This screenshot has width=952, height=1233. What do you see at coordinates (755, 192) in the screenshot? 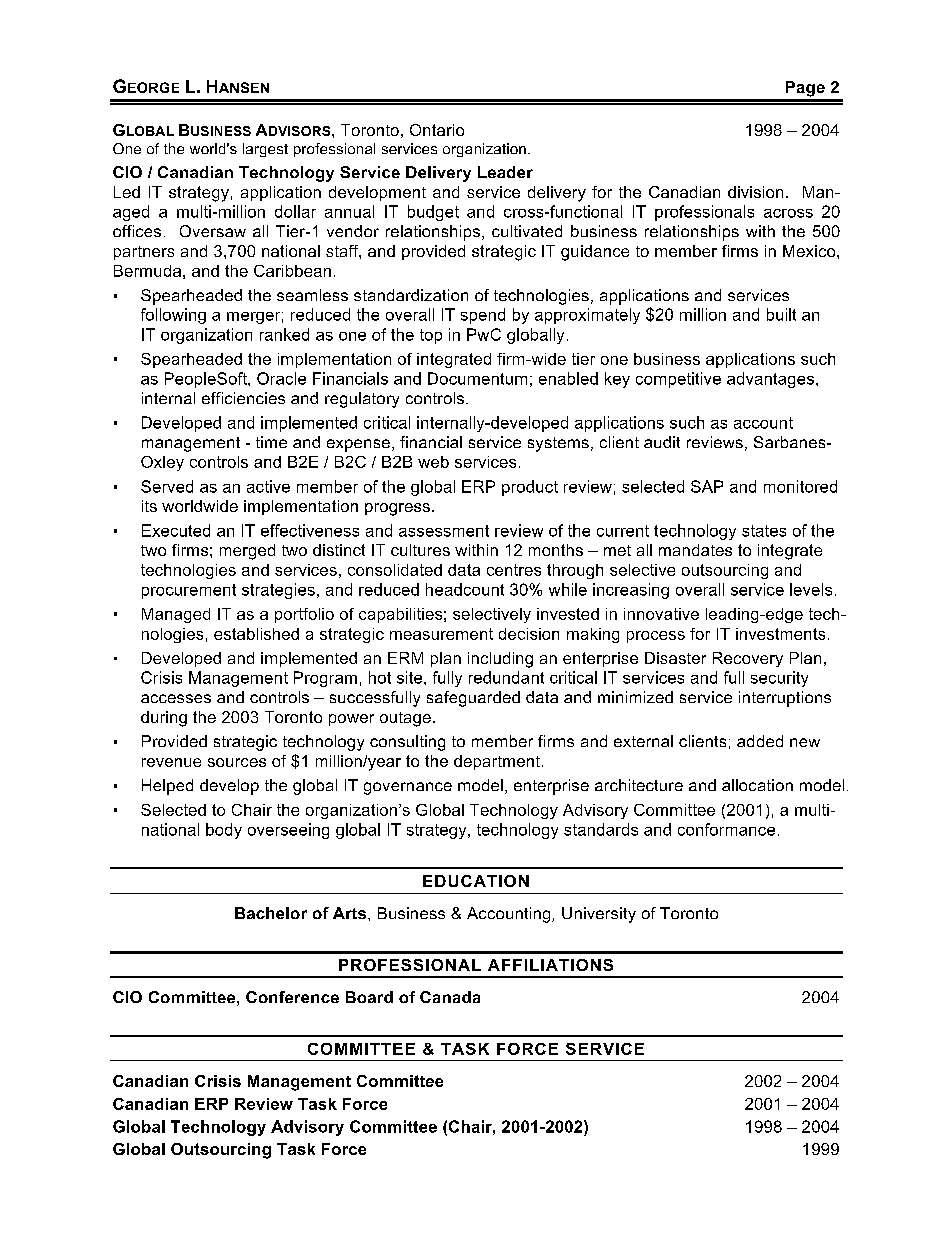
I see `division` at bounding box center [755, 192].
